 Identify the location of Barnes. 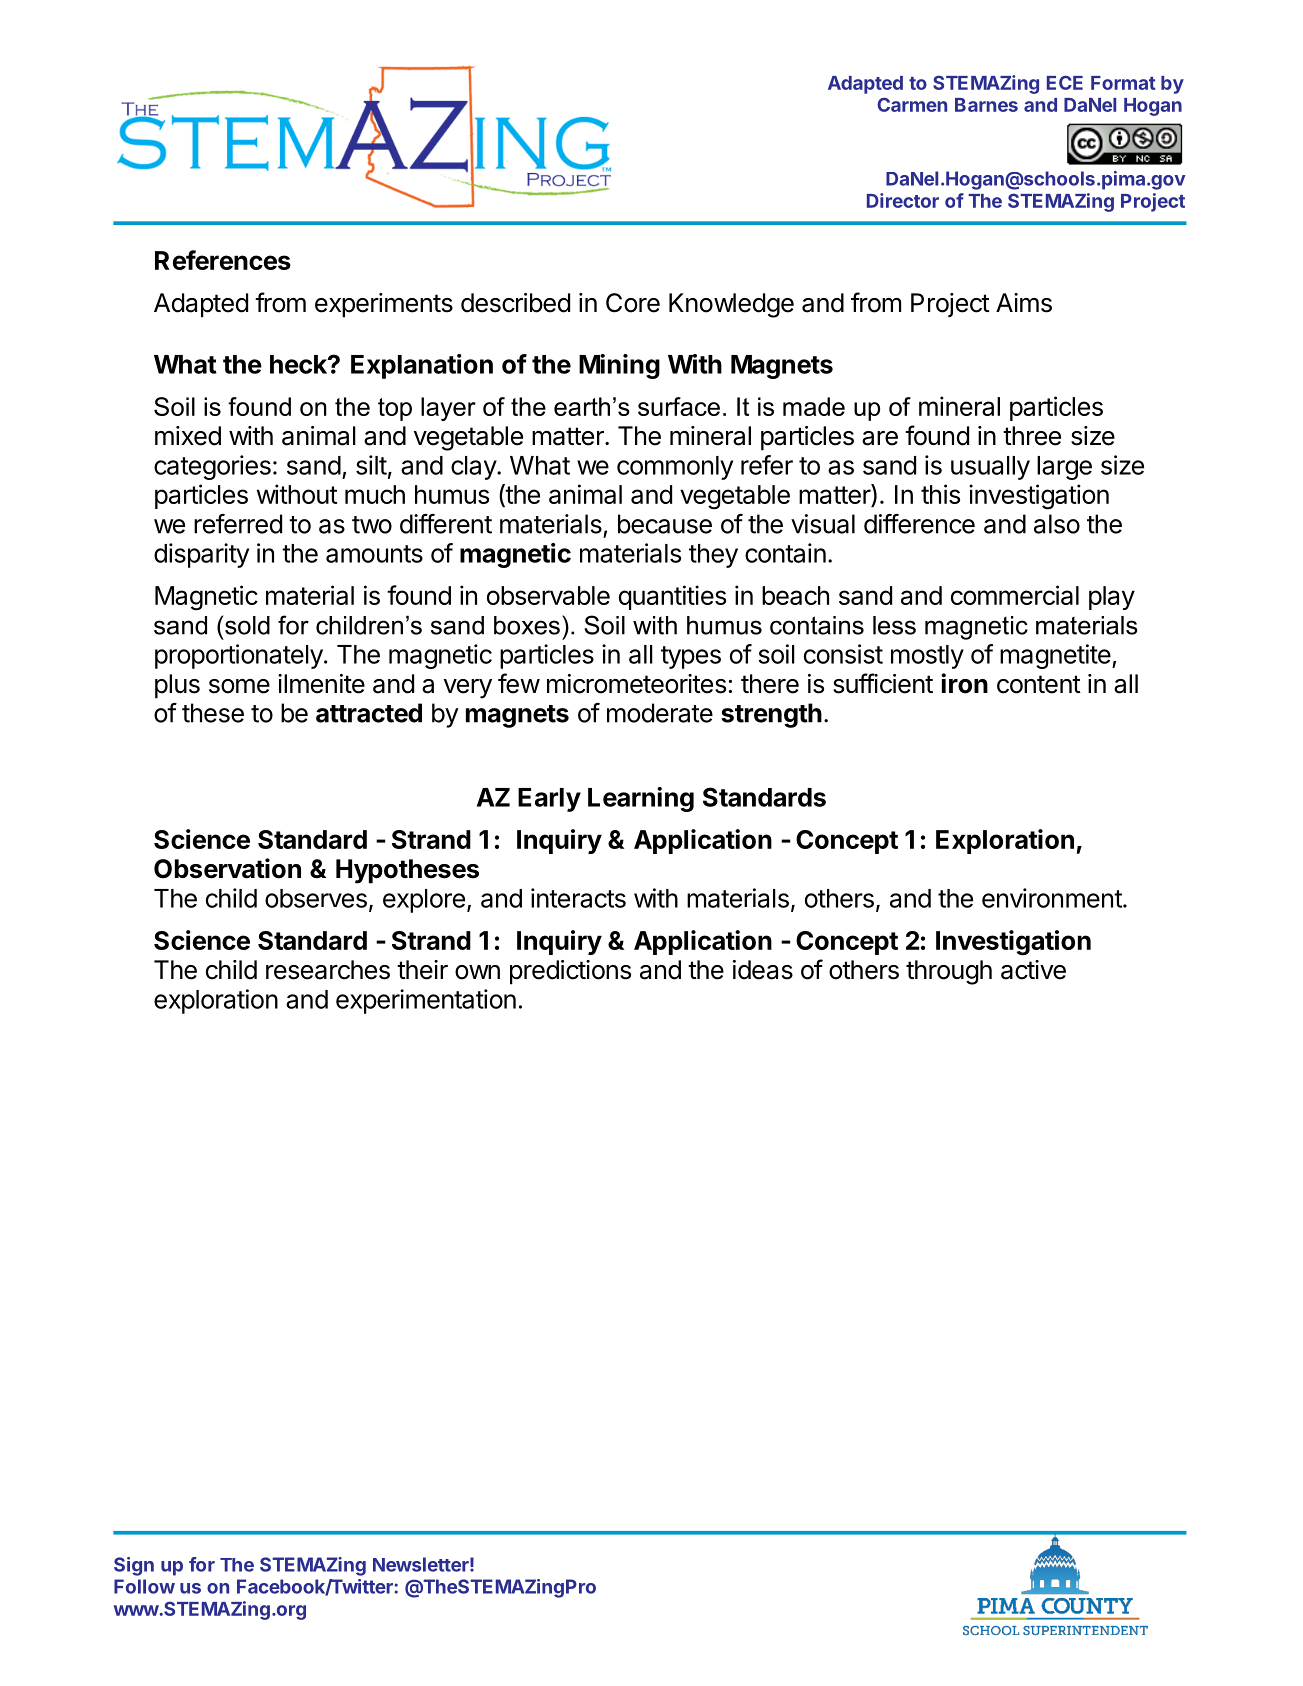
(986, 105).
